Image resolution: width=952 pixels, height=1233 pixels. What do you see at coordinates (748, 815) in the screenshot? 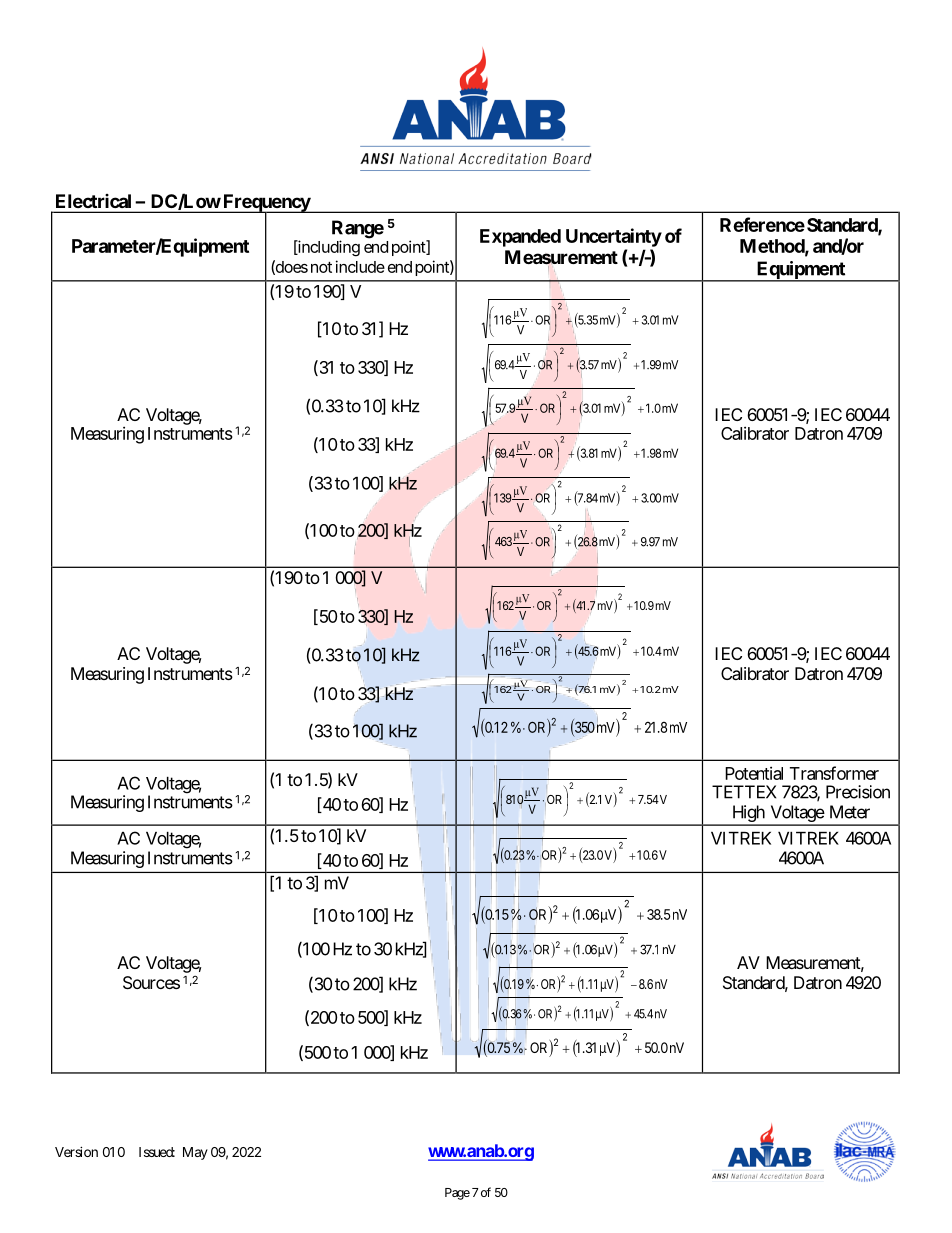
I see `High` at bounding box center [748, 815].
